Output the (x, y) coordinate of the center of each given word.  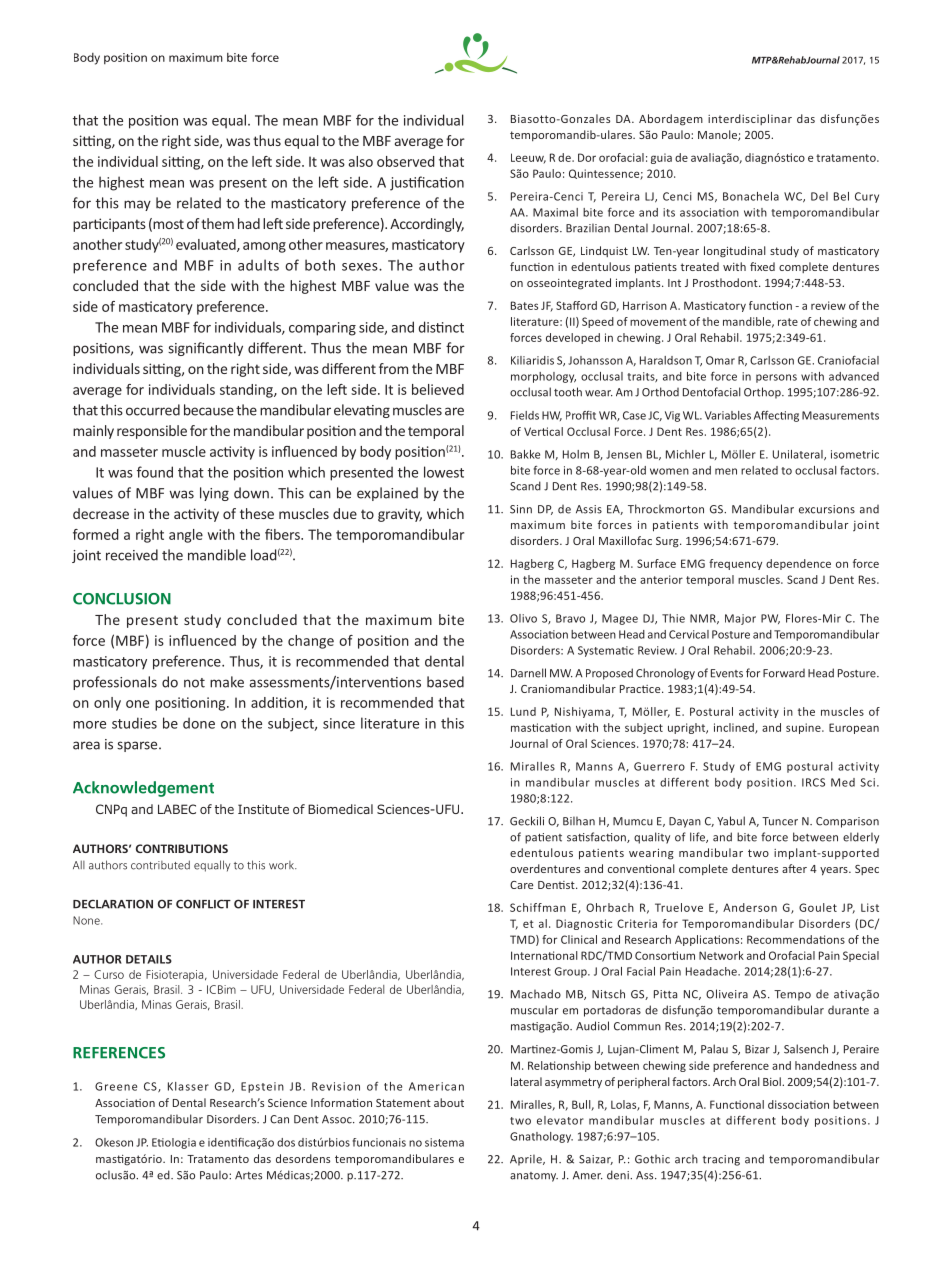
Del (819, 196)
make (227, 682)
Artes (248, 1175)
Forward (784, 673)
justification (427, 183)
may (137, 205)
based (445, 682)
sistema (444, 1142)
